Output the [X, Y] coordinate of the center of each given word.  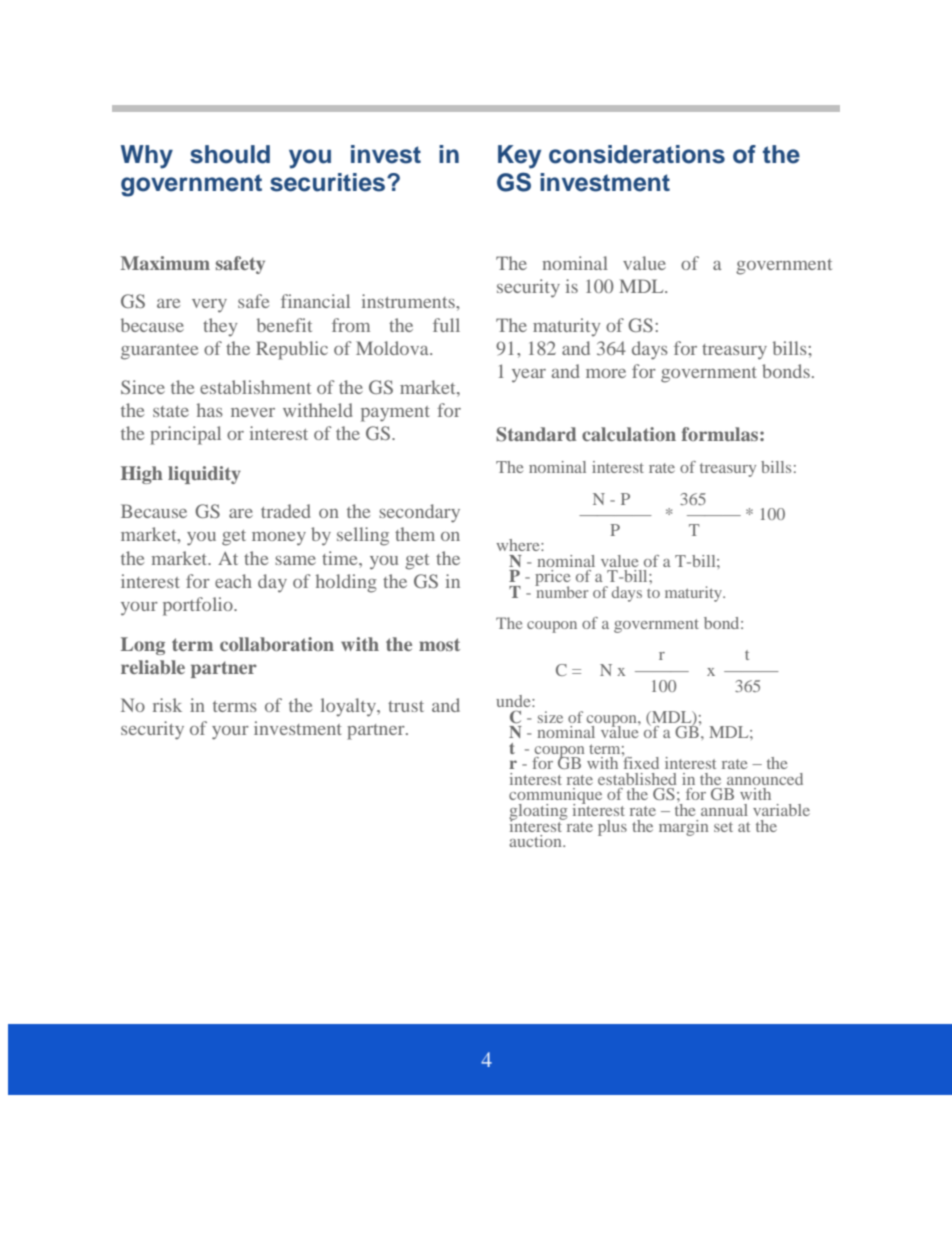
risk [167, 705]
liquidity [204, 475]
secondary [419, 513]
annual [724, 810]
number [561, 591]
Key [519, 157]
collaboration [277, 644]
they [220, 327]
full [446, 325]
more [606, 373]
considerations [637, 154]
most [439, 644]
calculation [629, 434]
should [230, 154]
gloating [538, 813]
